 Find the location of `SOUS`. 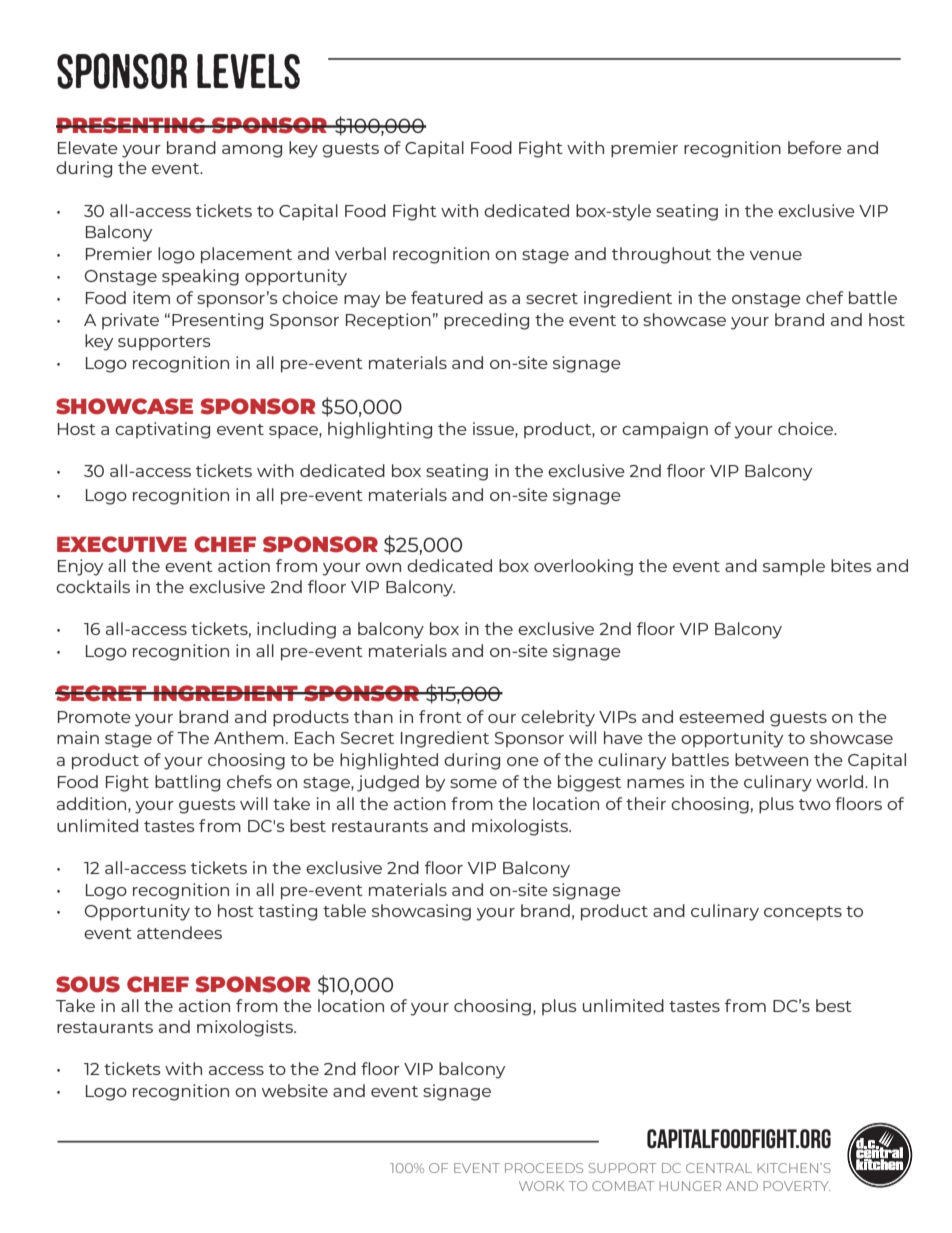

SOUS is located at coordinates (88, 984).
